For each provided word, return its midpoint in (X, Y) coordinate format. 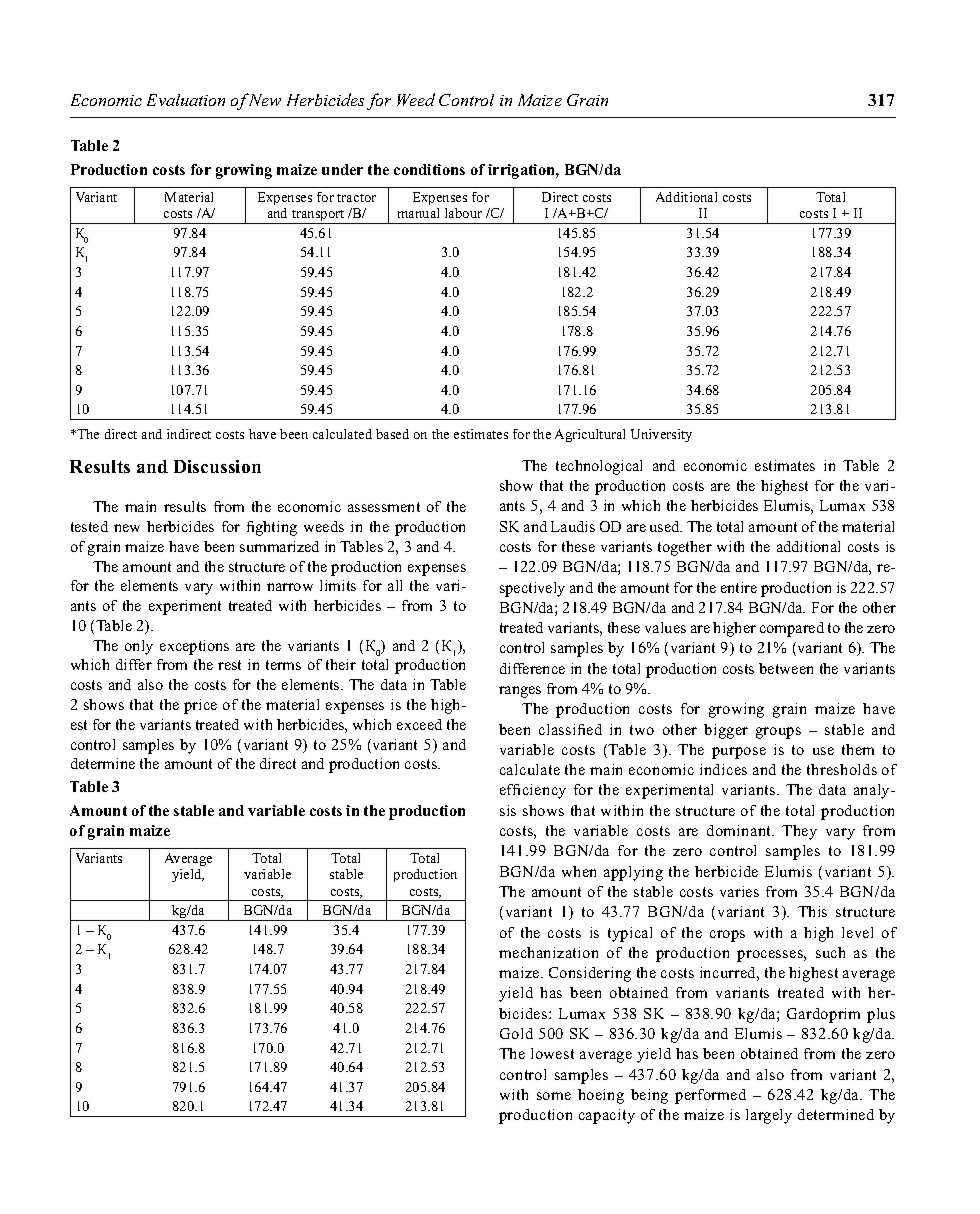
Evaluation (186, 100)
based (392, 434)
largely (769, 1116)
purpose (739, 753)
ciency (544, 791)
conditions (429, 169)
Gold (516, 1033)
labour (463, 213)
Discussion (217, 466)
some (554, 1096)
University (661, 435)
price (200, 706)
